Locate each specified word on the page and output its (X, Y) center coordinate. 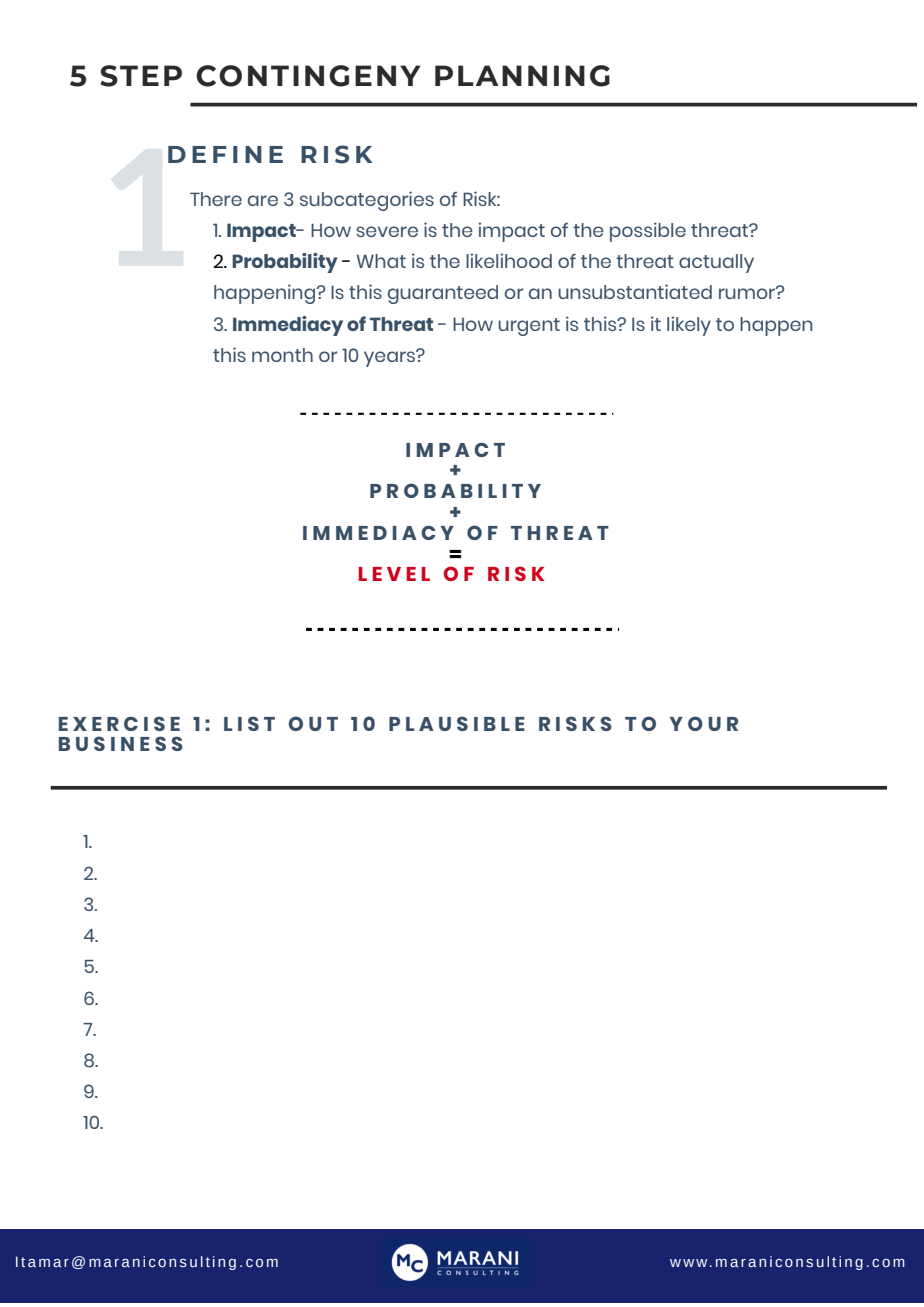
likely (689, 326)
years (391, 358)
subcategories (367, 201)
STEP (141, 76)
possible (648, 232)
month (282, 355)
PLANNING (522, 76)
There (216, 199)
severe (387, 231)
